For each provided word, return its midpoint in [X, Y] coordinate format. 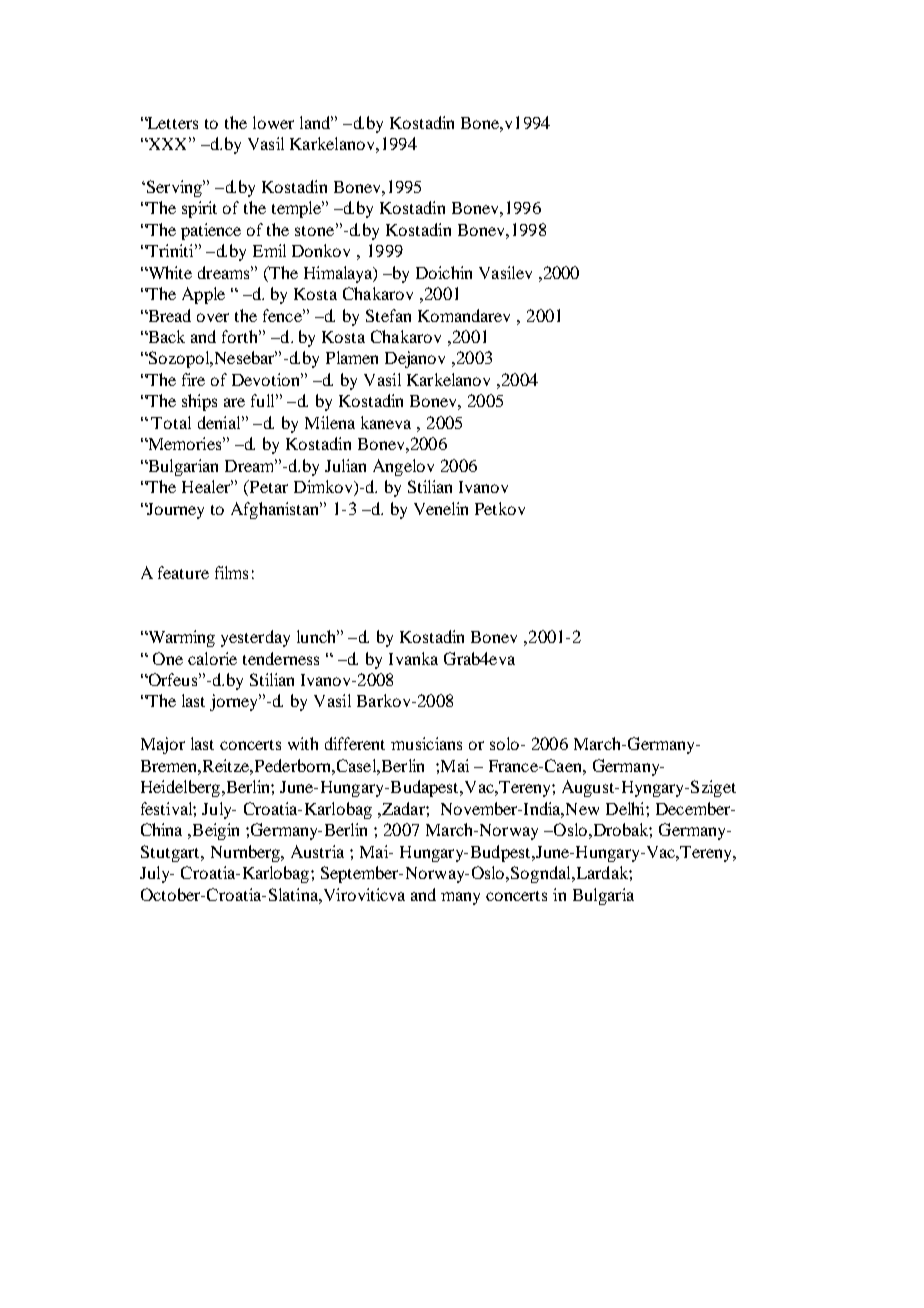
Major [163, 745]
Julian [345, 465]
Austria [317, 851]
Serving [174, 188]
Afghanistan [276, 510]
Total [171, 422]
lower [273, 122]
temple [297, 209]
